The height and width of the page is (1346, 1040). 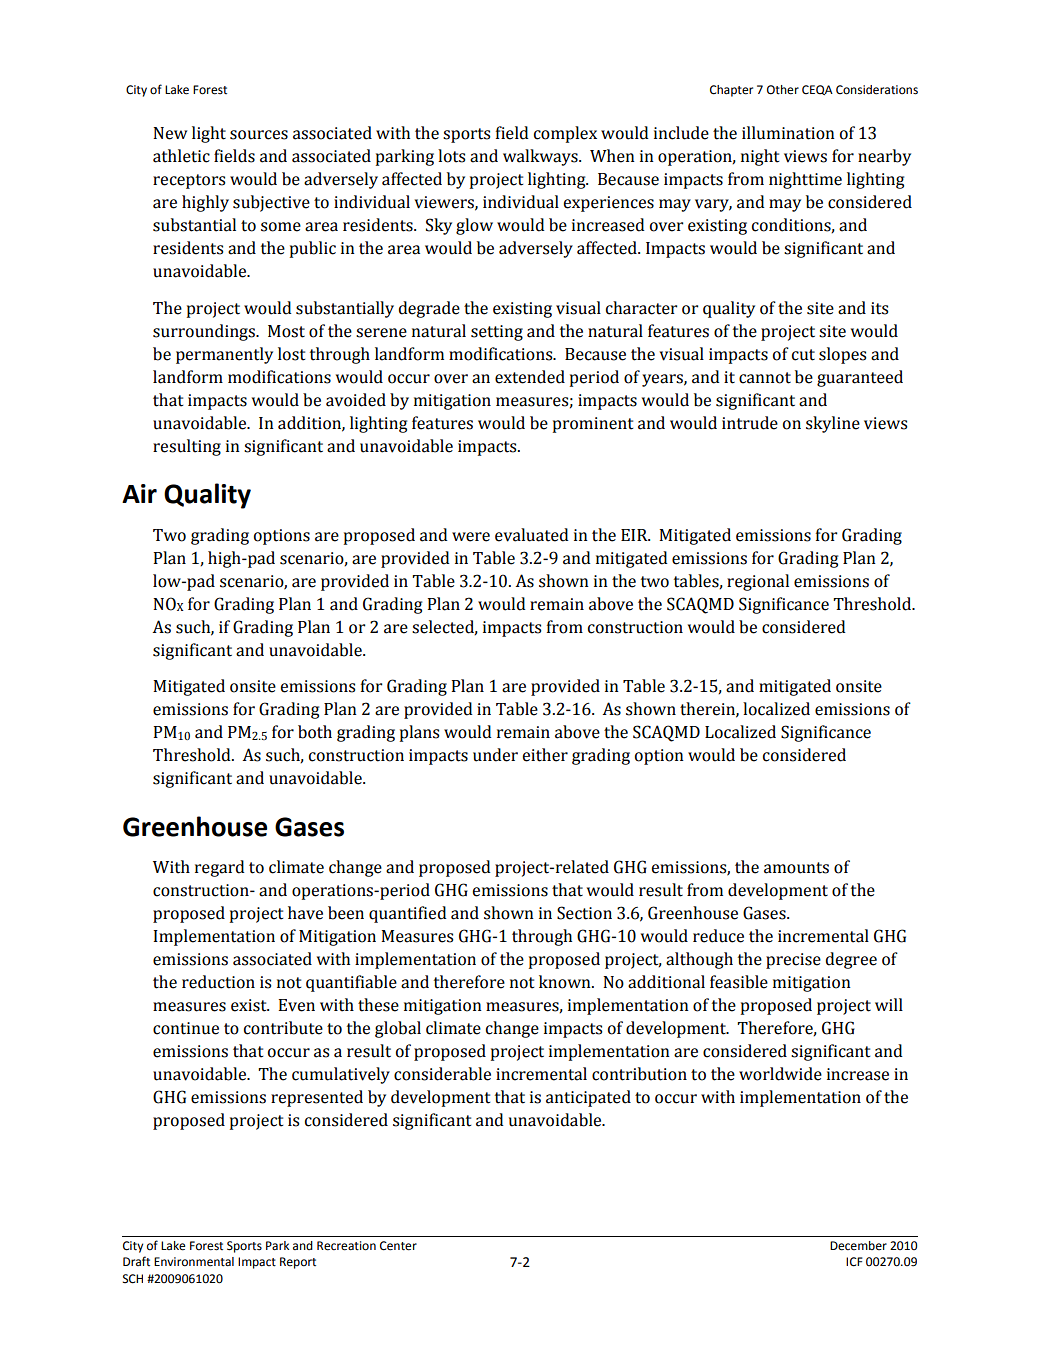 I want to click on worldwide, so click(x=780, y=1074).
